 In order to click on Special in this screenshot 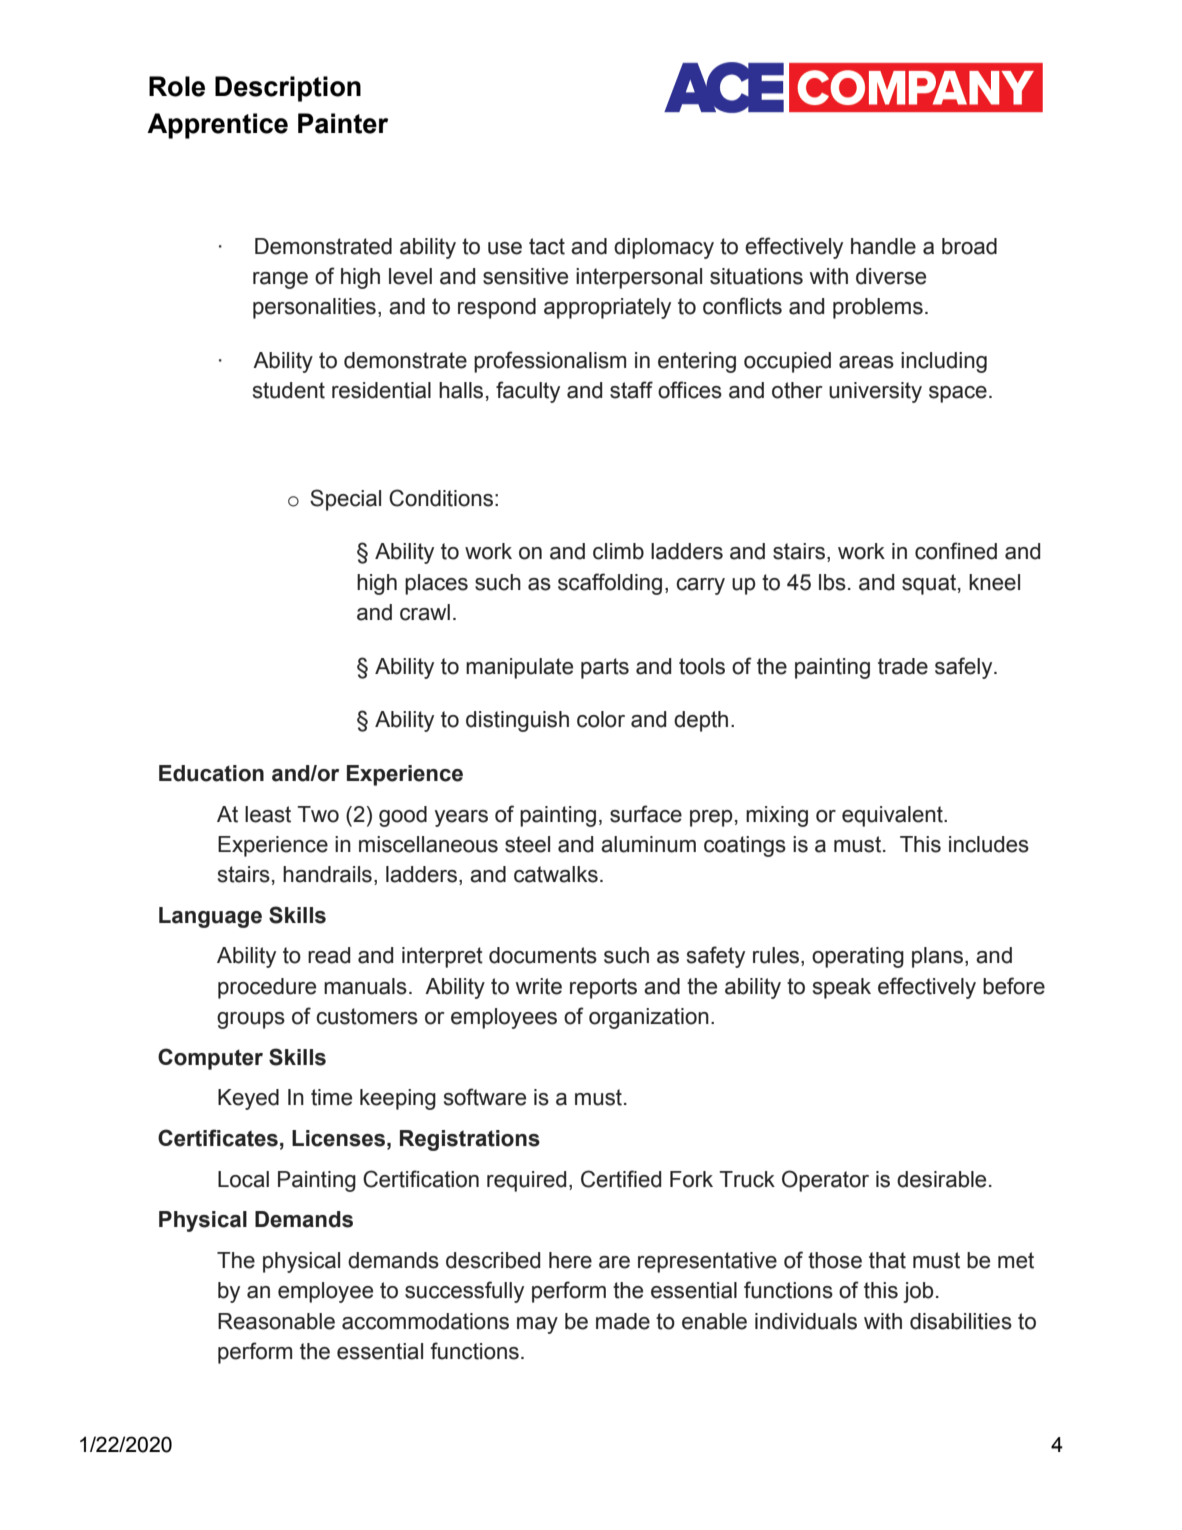, I will do `click(345, 500)`.
